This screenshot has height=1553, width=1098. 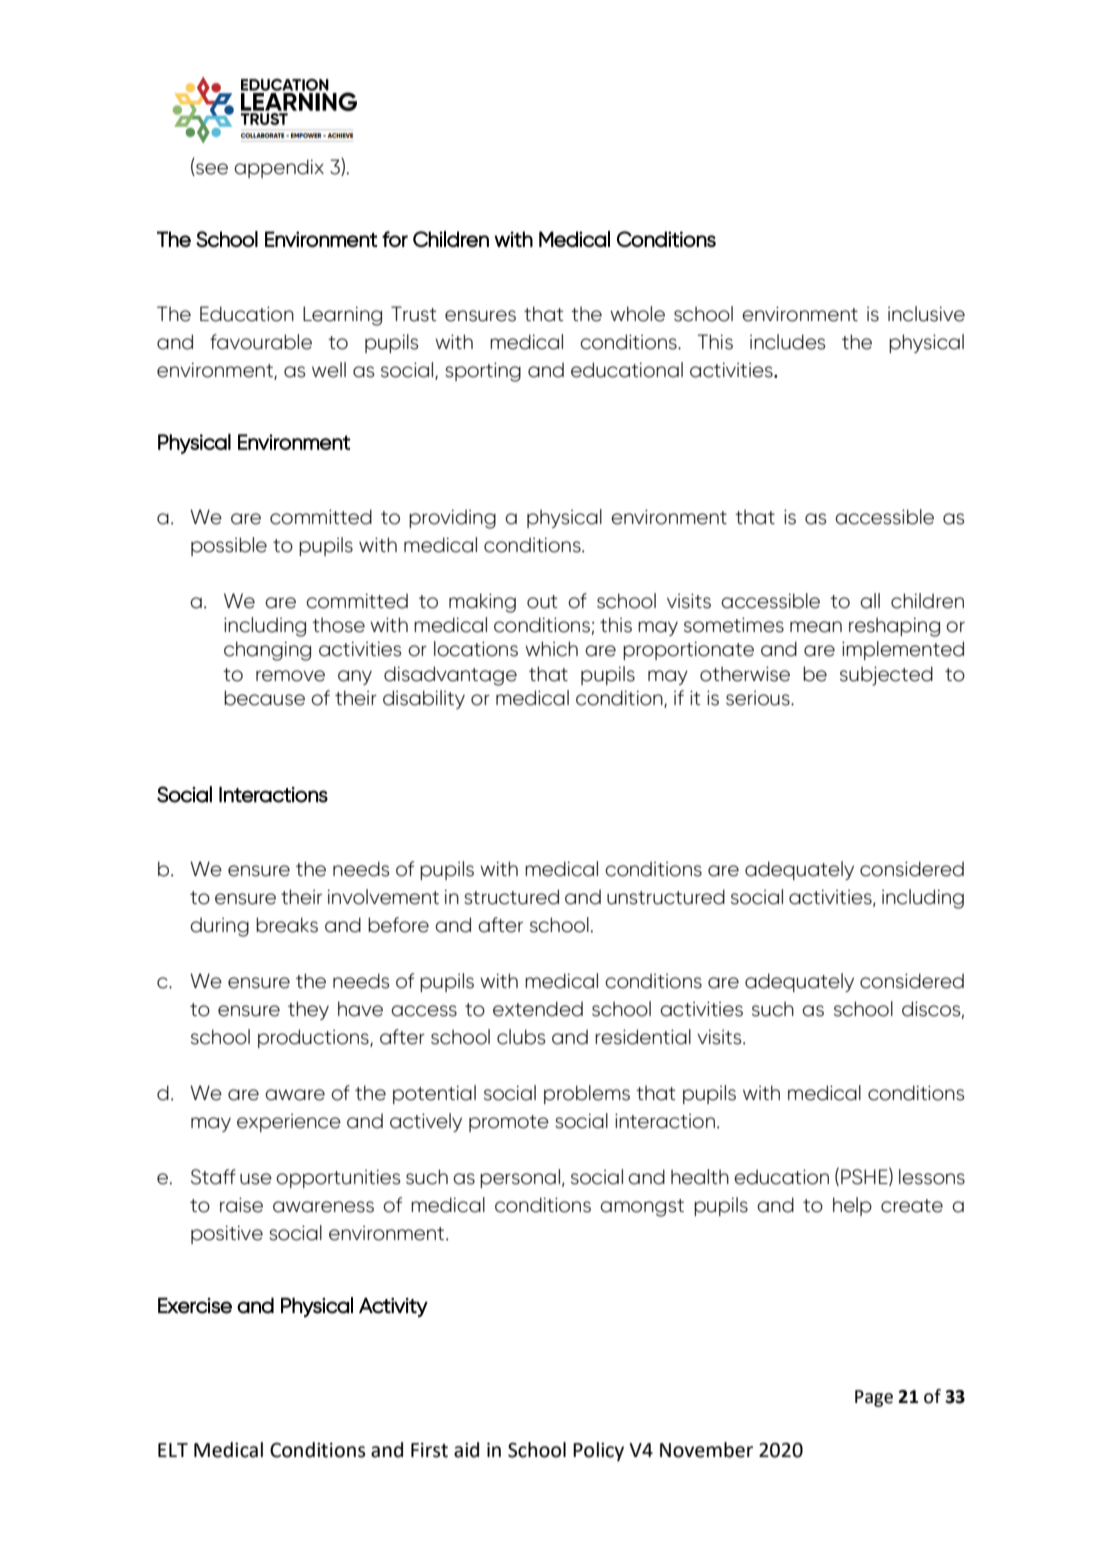 I want to click on because, so click(x=264, y=698).
